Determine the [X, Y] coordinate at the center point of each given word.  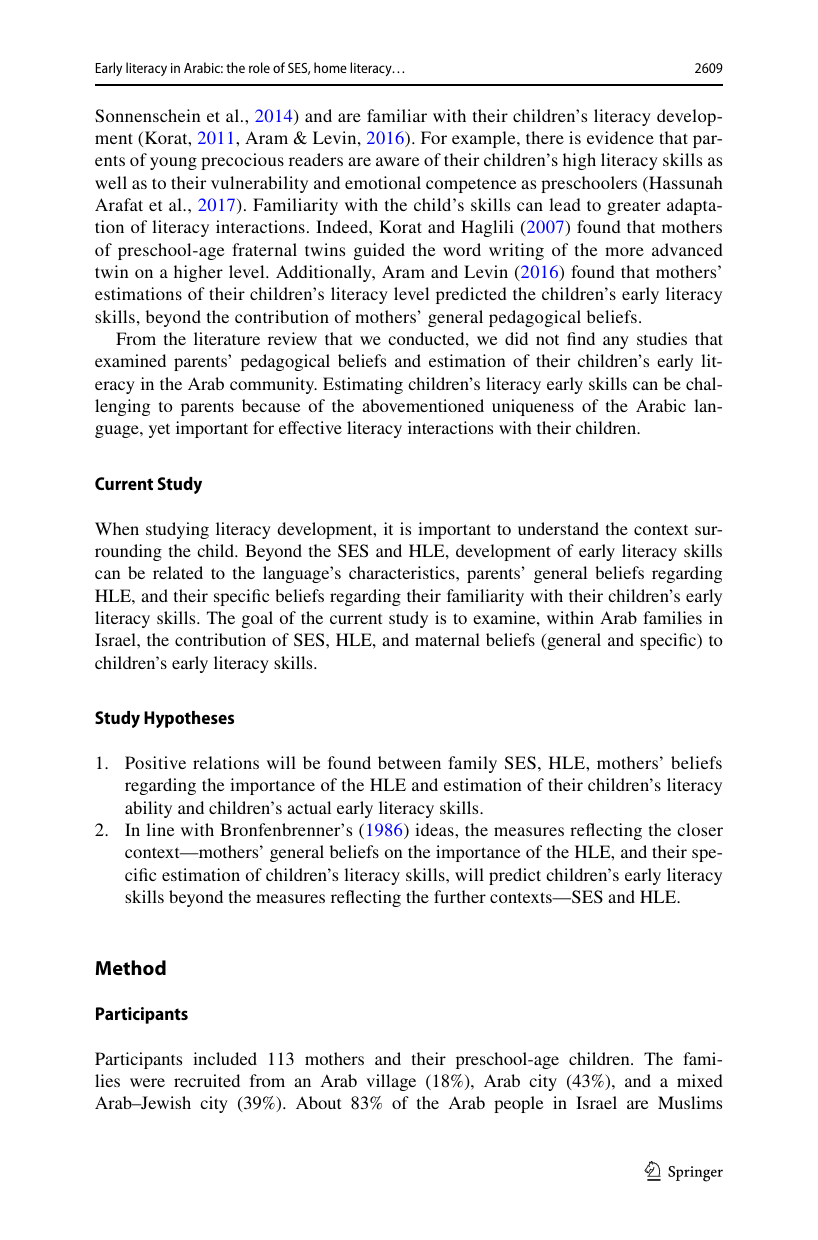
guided [379, 251]
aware [397, 161]
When [117, 528]
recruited [207, 1080]
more [624, 251]
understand [558, 528]
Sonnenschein [148, 116]
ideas [435, 829]
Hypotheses [189, 719]
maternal [447, 639]
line [160, 829]
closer [700, 829]
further [460, 896]
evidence [620, 137]
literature [227, 338]
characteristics [403, 572]
